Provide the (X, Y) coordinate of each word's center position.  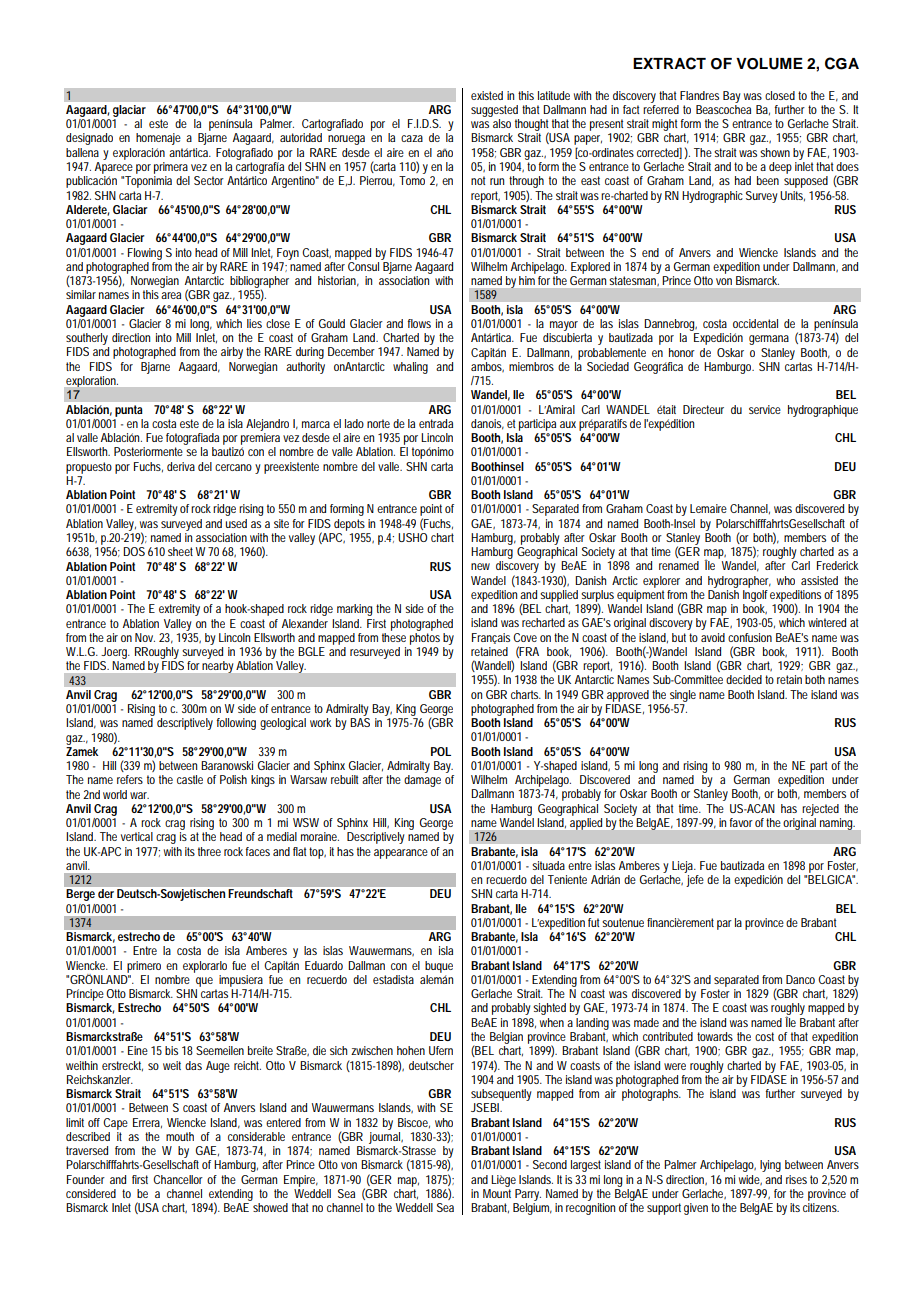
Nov (145, 637)
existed (487, 95)
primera (171, 168)
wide (750, 1180)
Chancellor (178, 1179)
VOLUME (769, 64)
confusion (750, 637)
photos (425, 637)
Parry (528, 1195)
